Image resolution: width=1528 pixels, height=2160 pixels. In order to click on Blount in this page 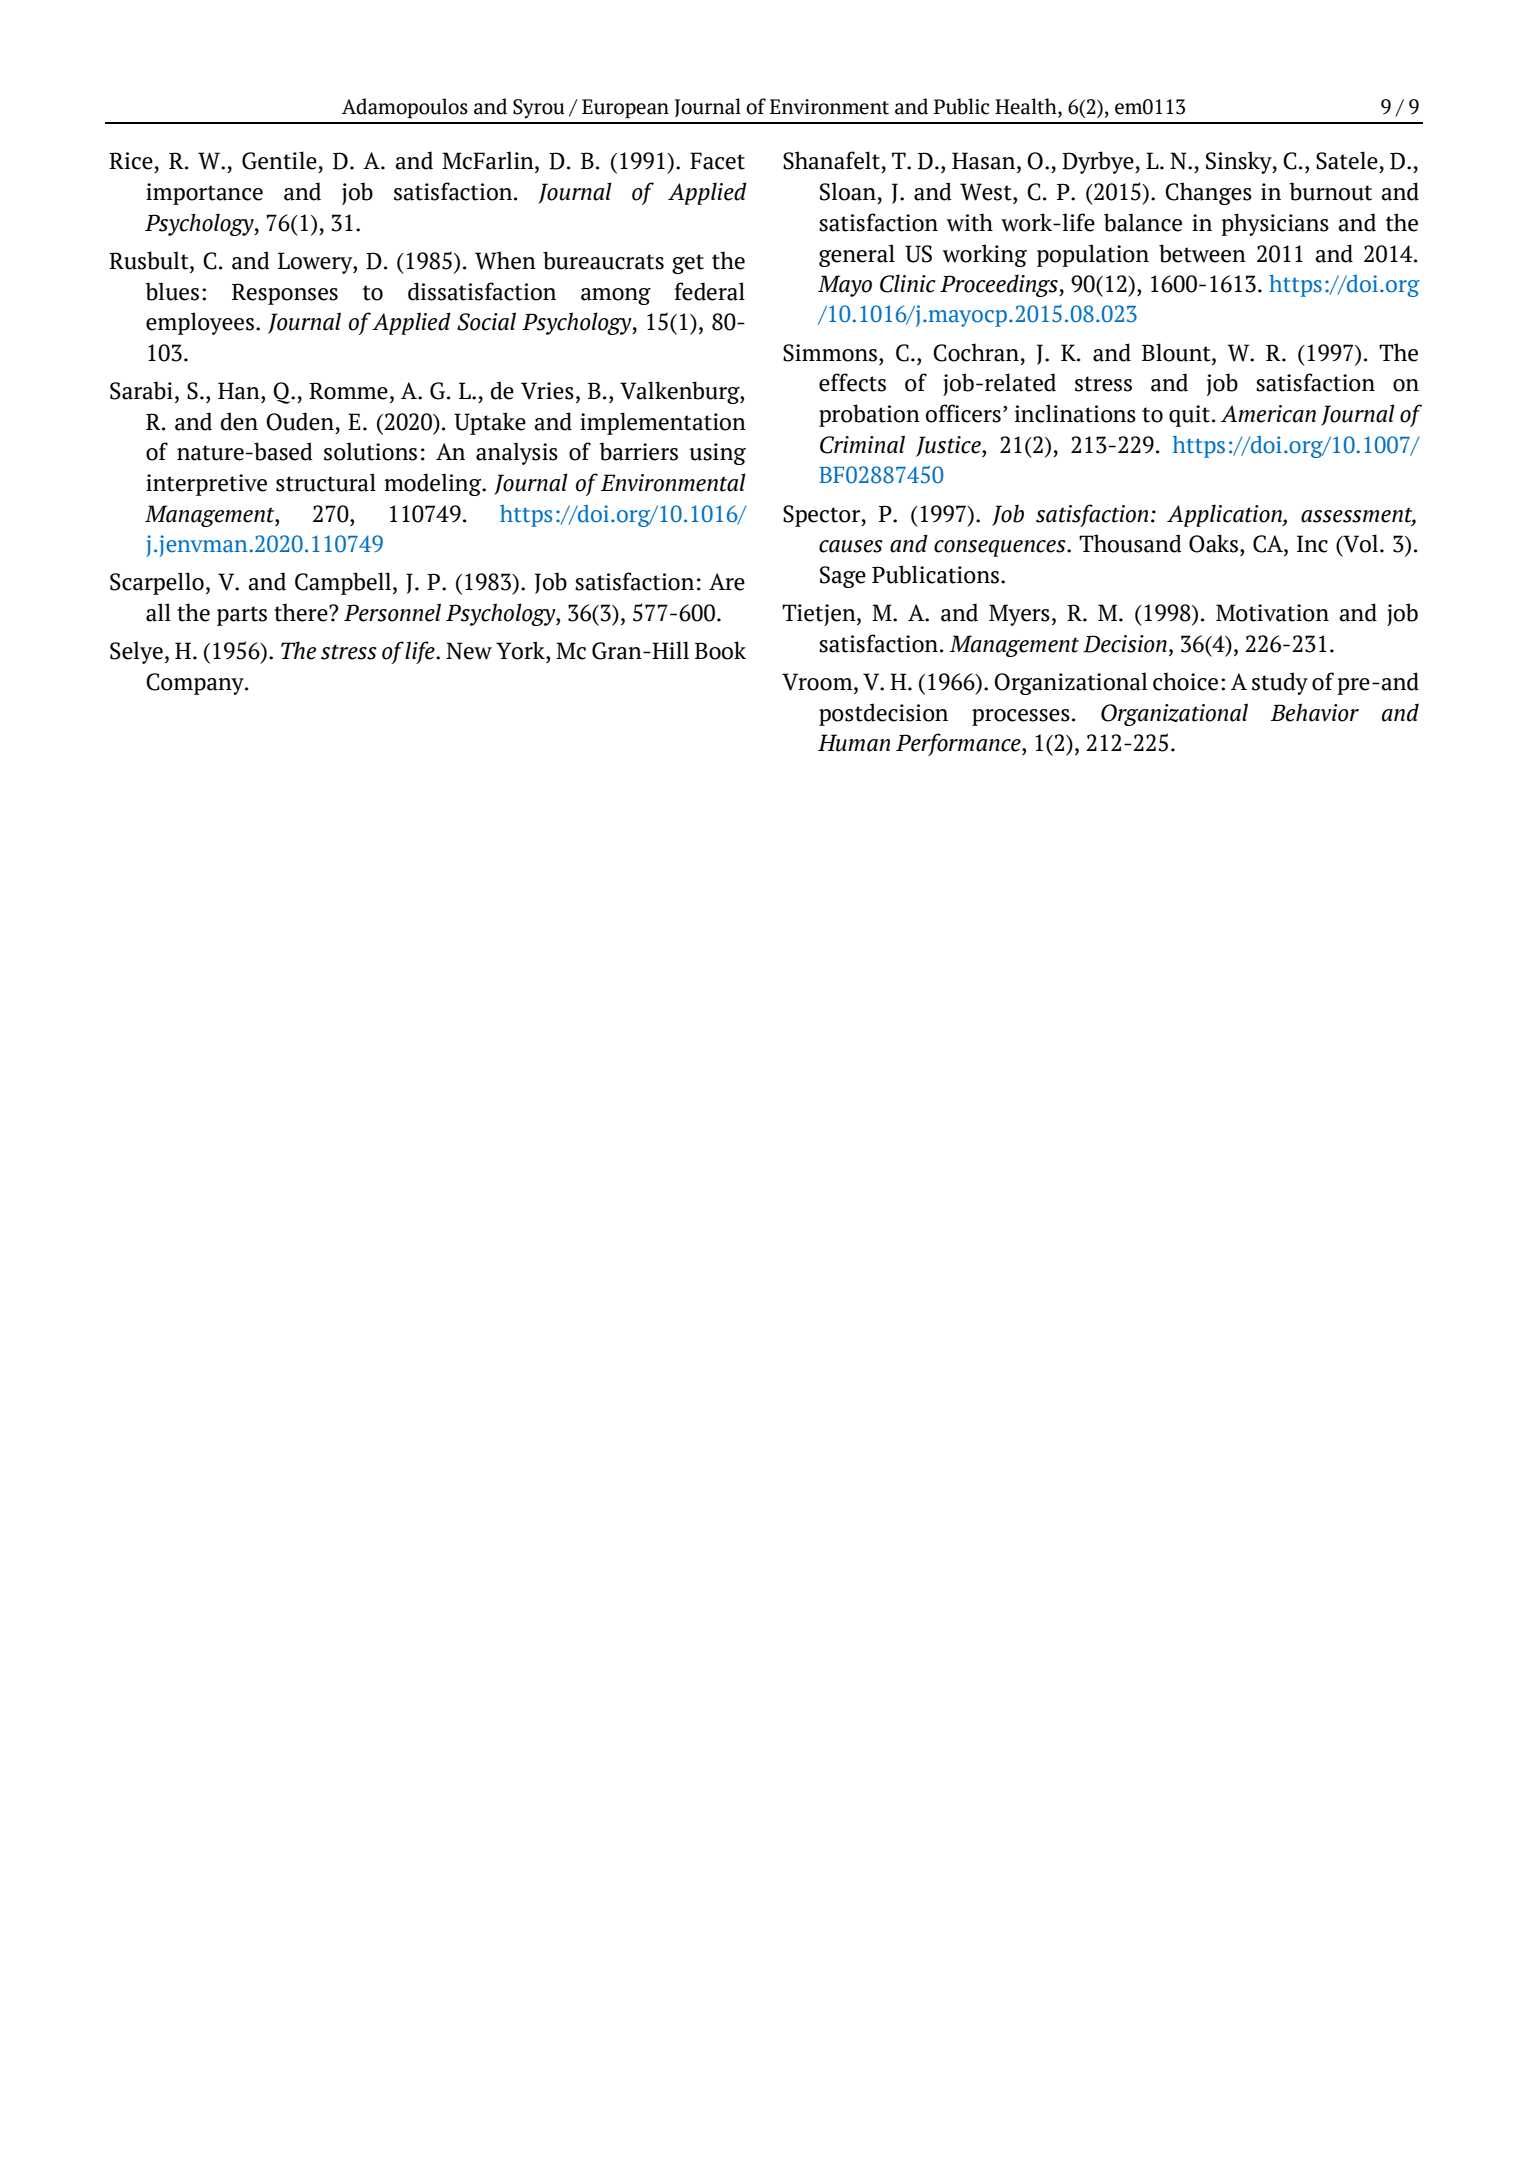, I will do `click(1177, 352)`.
